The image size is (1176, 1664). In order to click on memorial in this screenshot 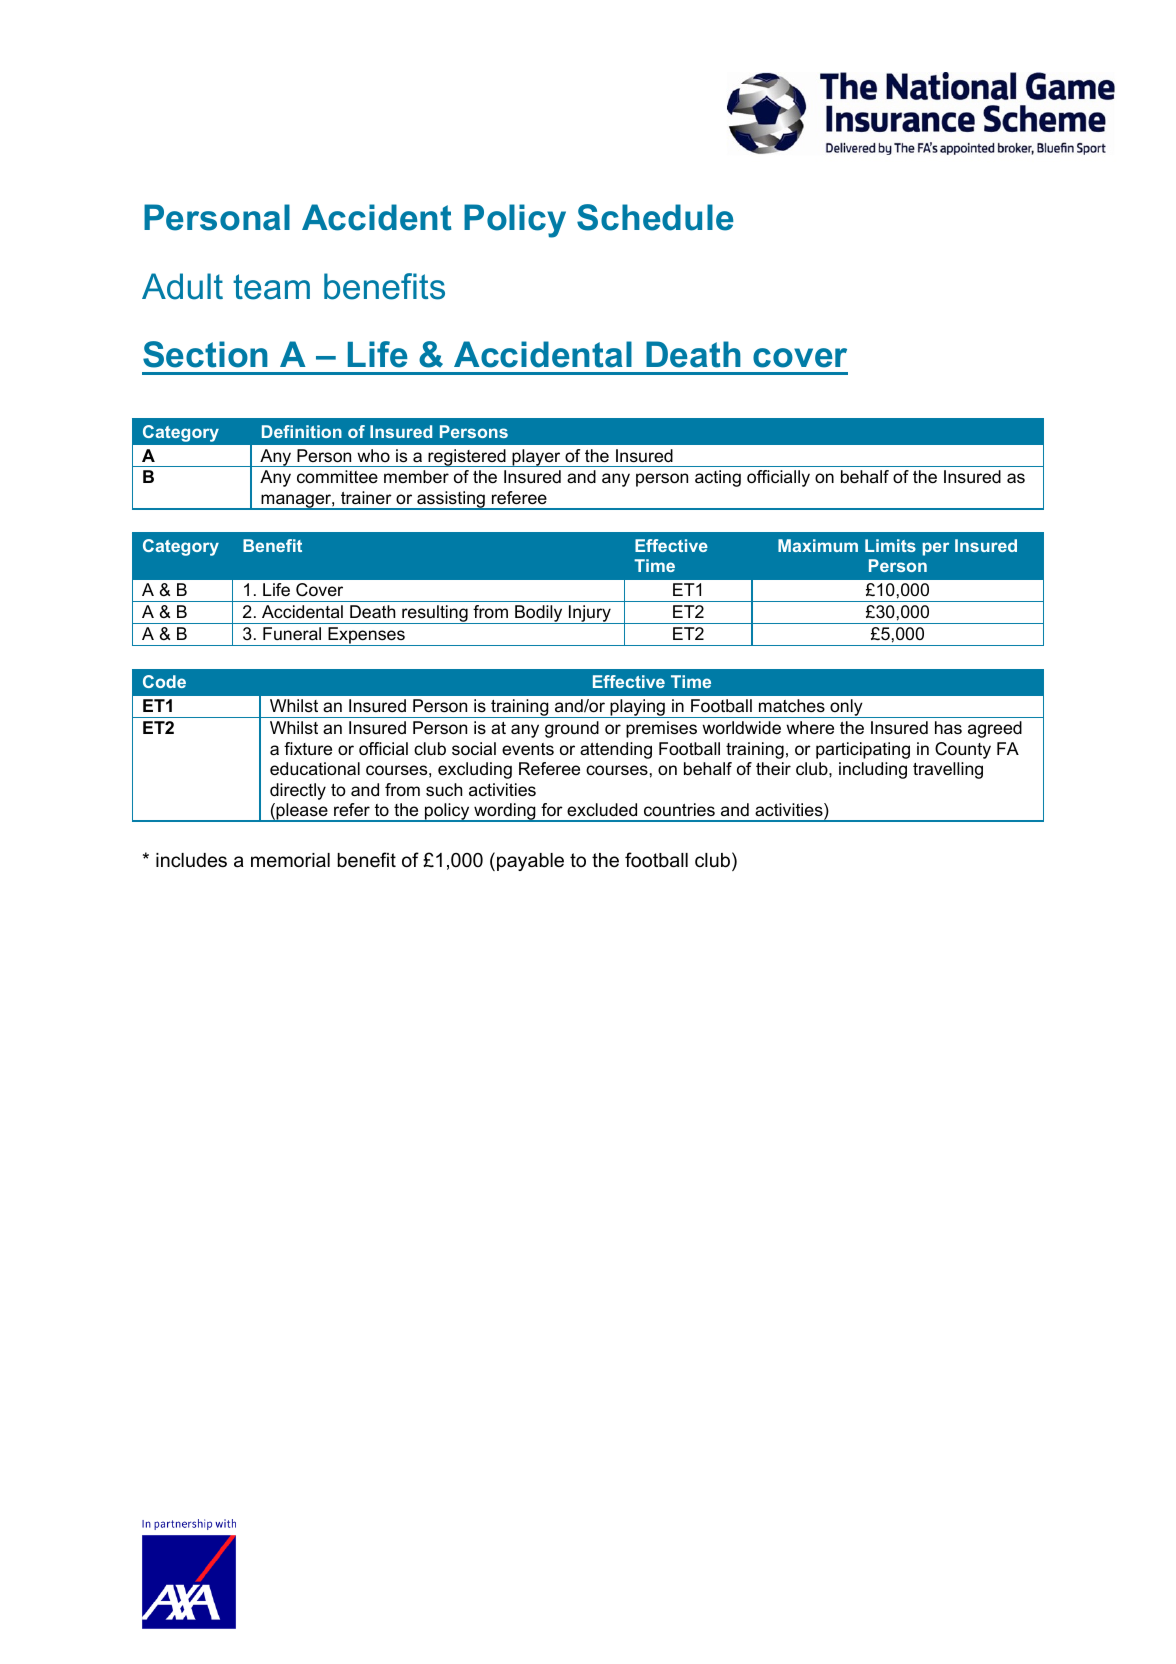, I will do `click(290, 860)`.
